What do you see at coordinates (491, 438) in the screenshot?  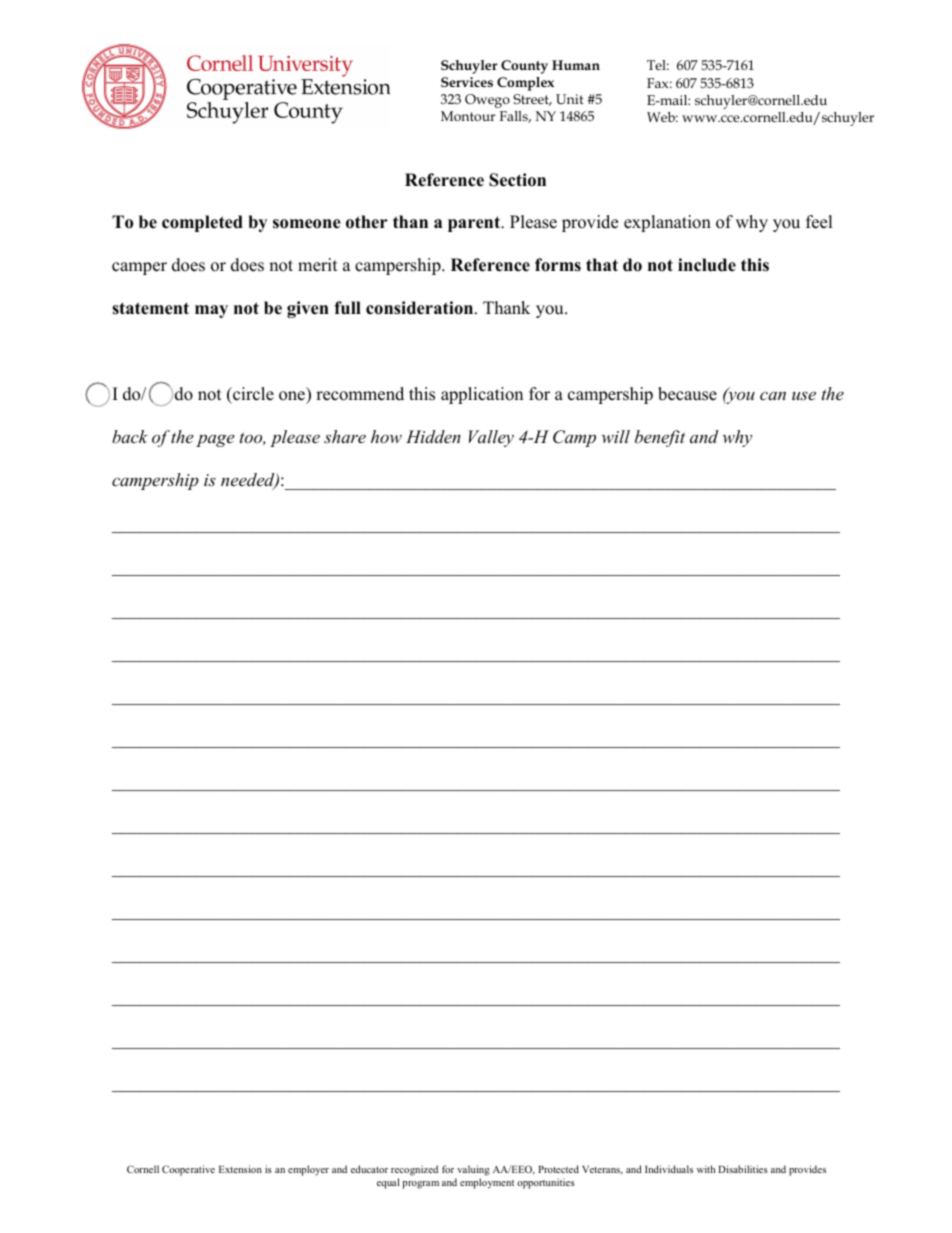 I see `Valley` at bounding box center [491, 438].
